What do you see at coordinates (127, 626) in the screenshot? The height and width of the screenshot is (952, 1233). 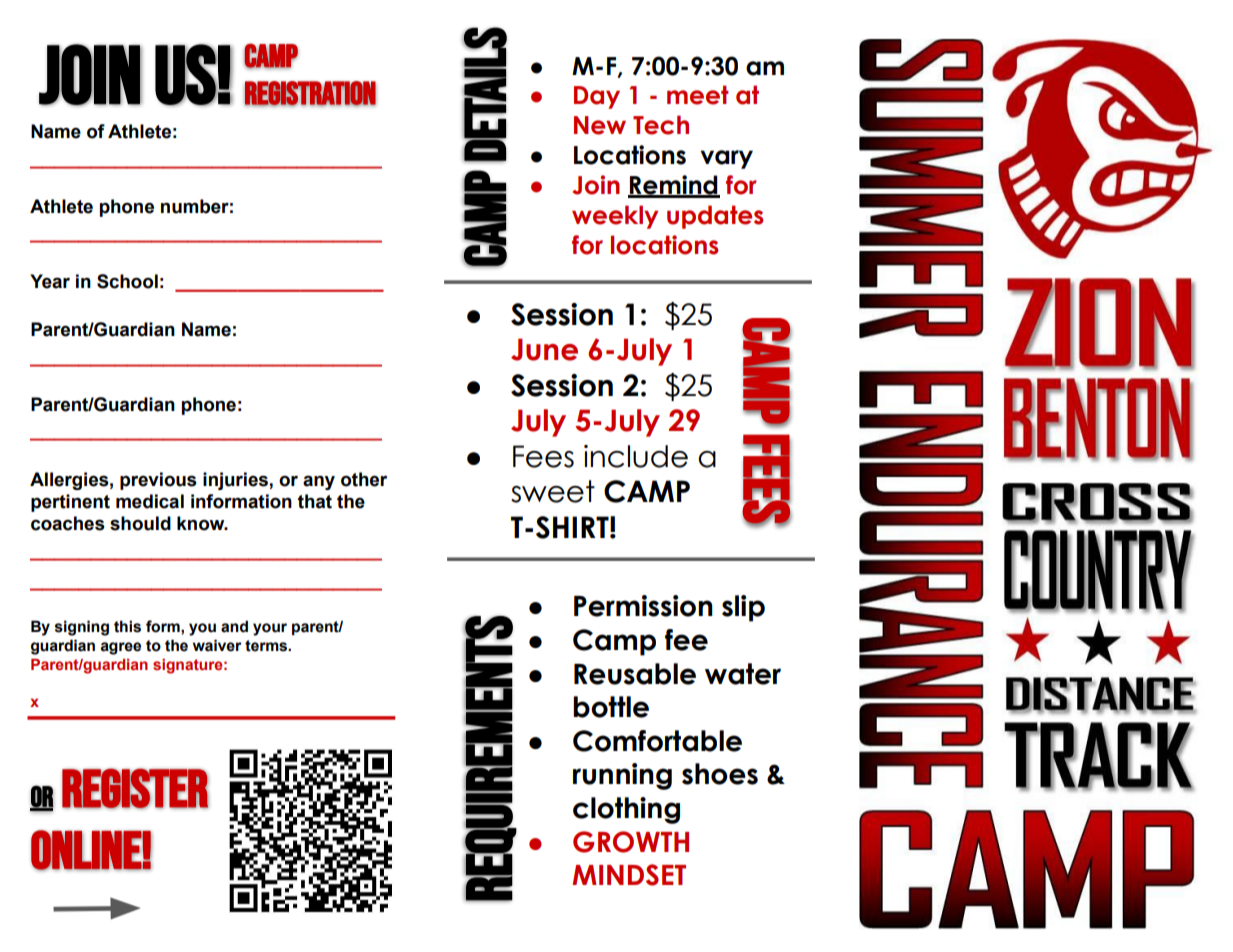 I see `this` at bounding box center [127, 626].
